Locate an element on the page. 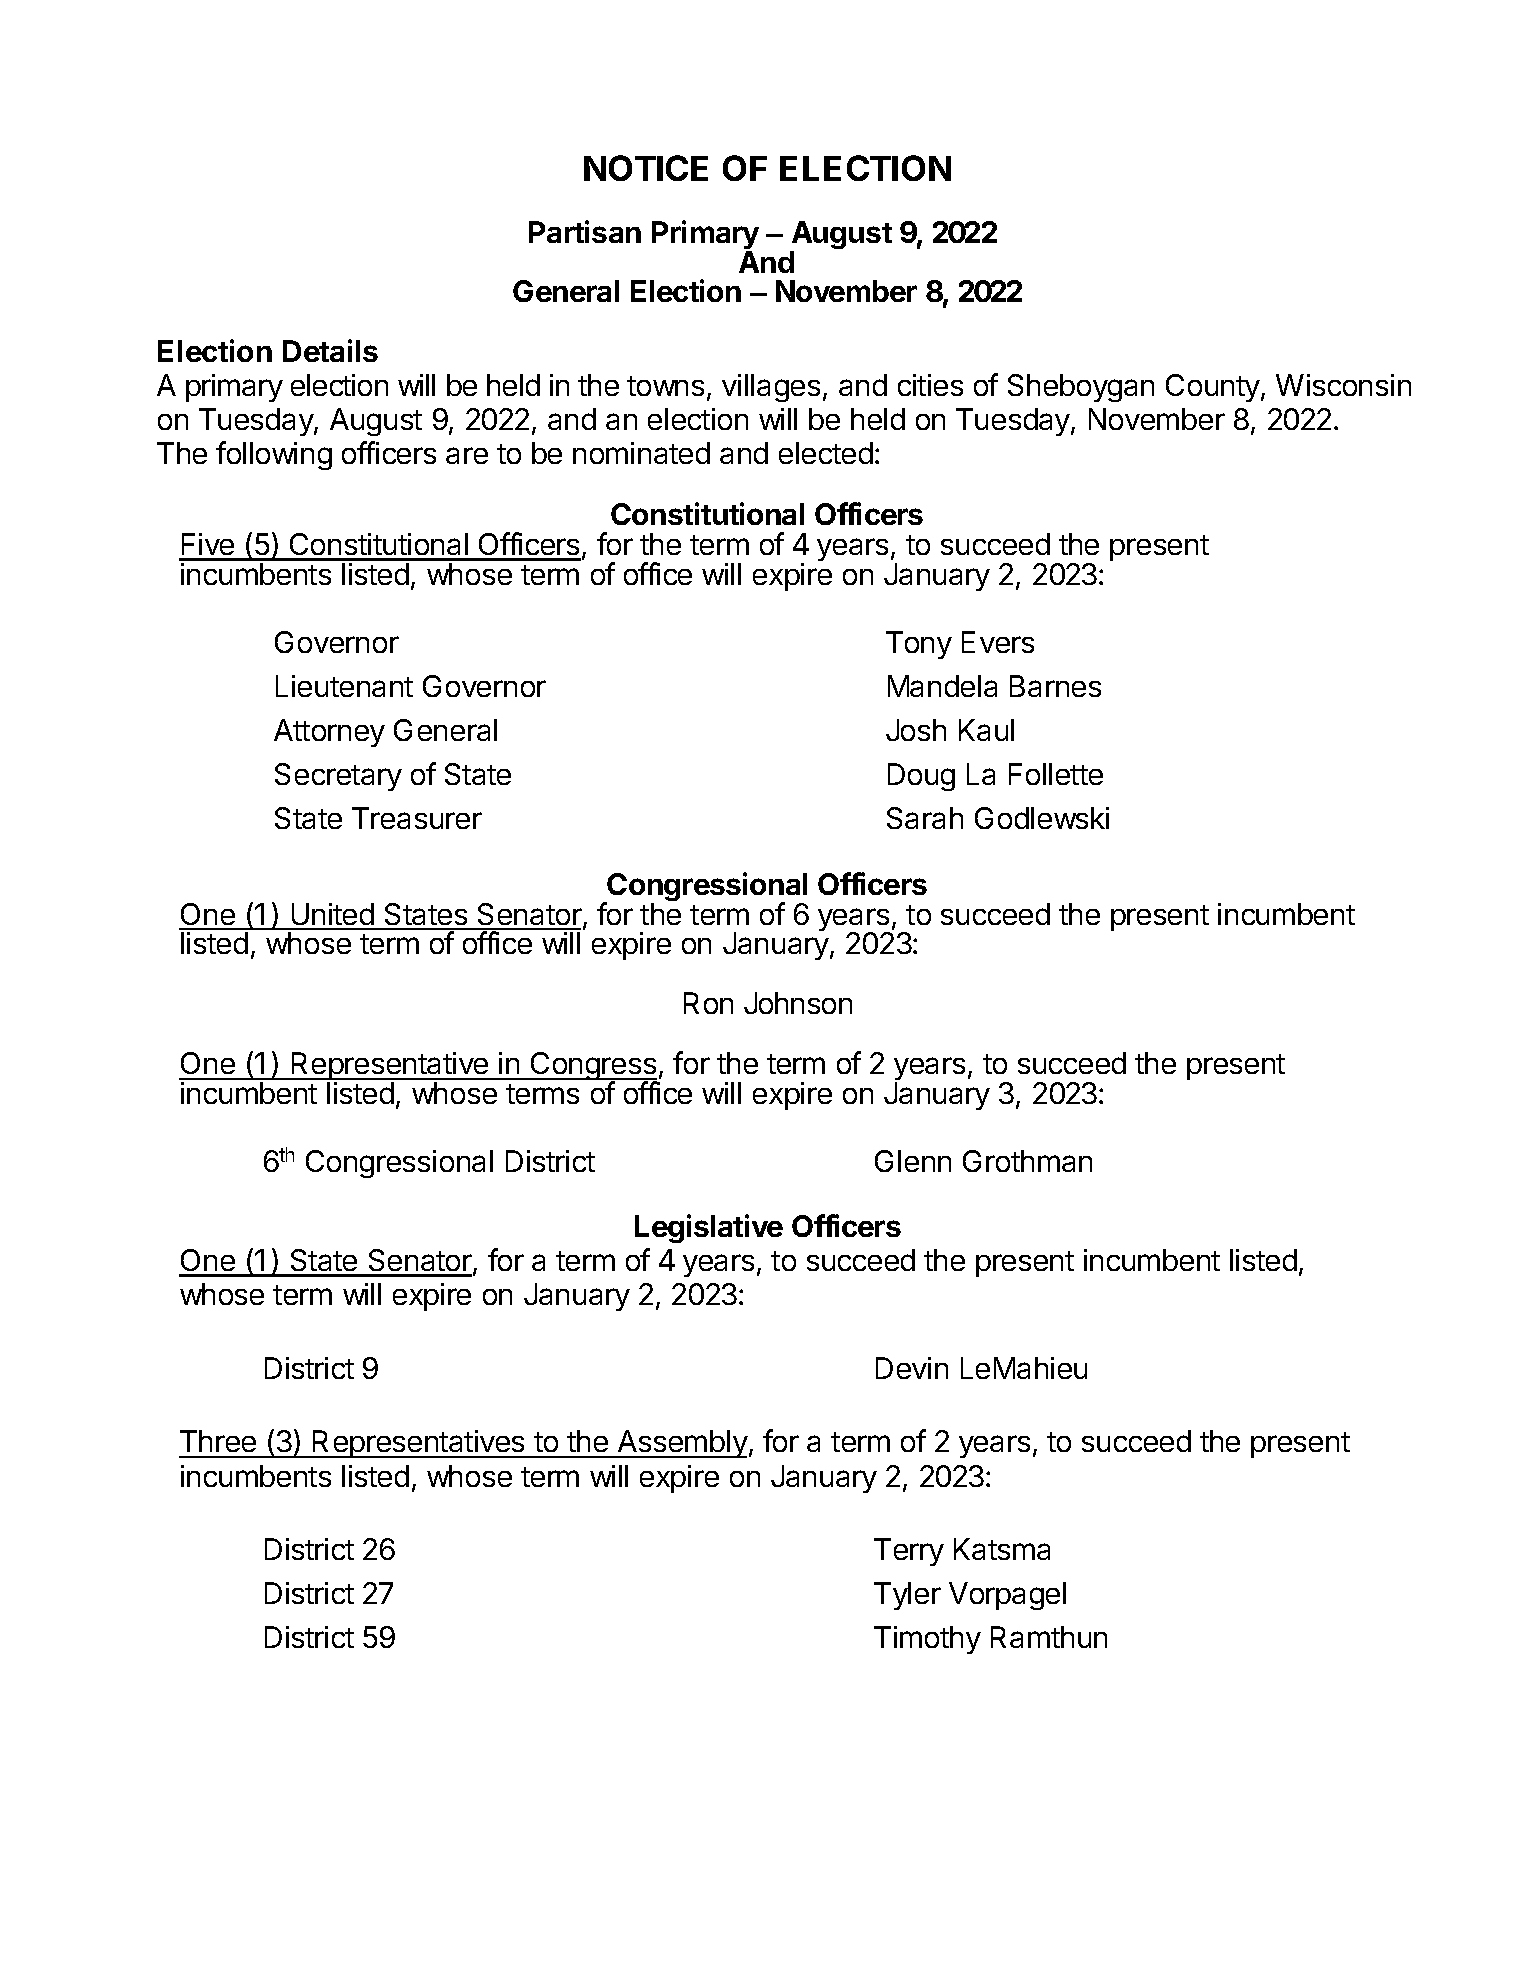 This document has height=1971, width=1523. Tyler is located at coordinates (907, 1596).
